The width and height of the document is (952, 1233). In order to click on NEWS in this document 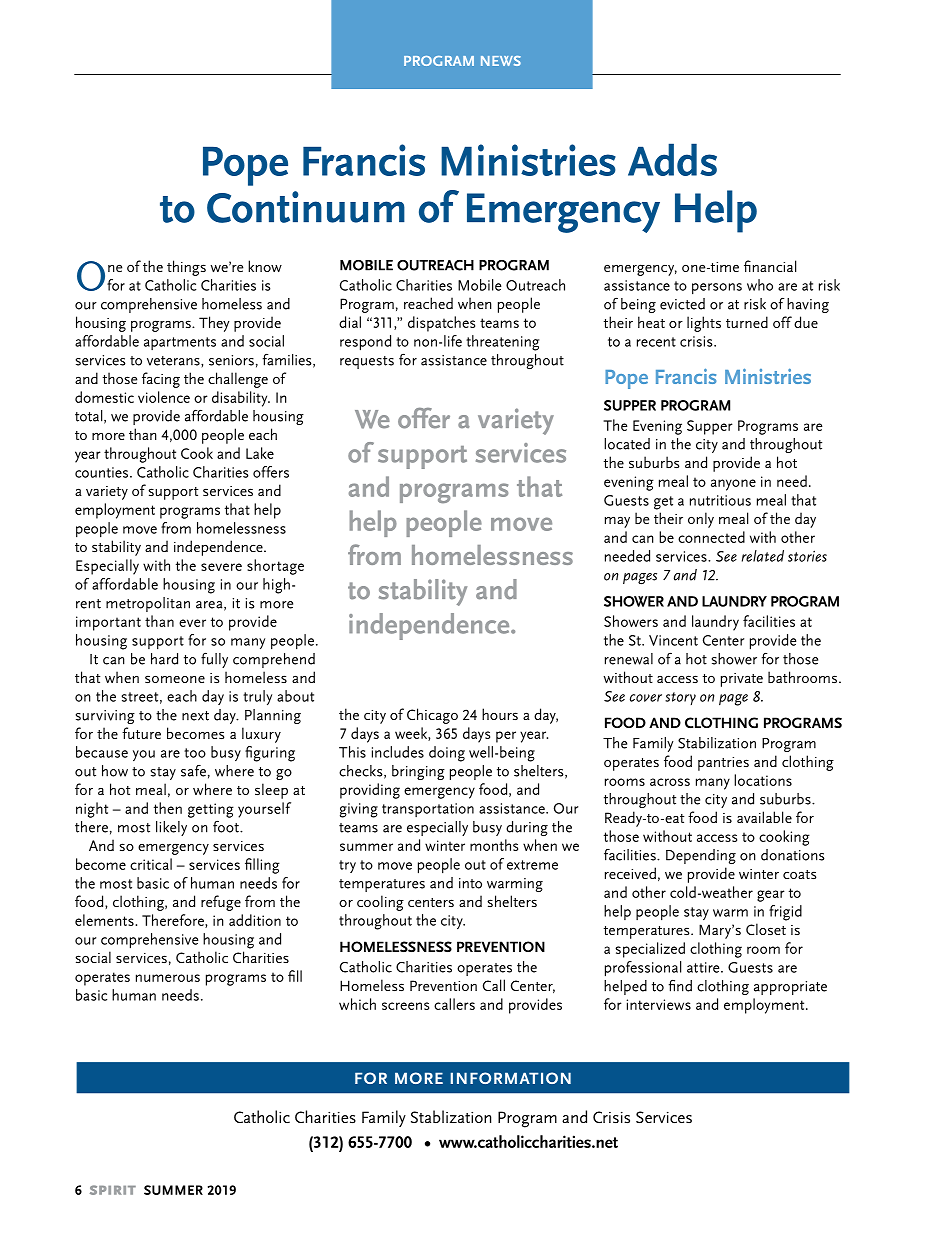, I will do `click(501, 61)`.
